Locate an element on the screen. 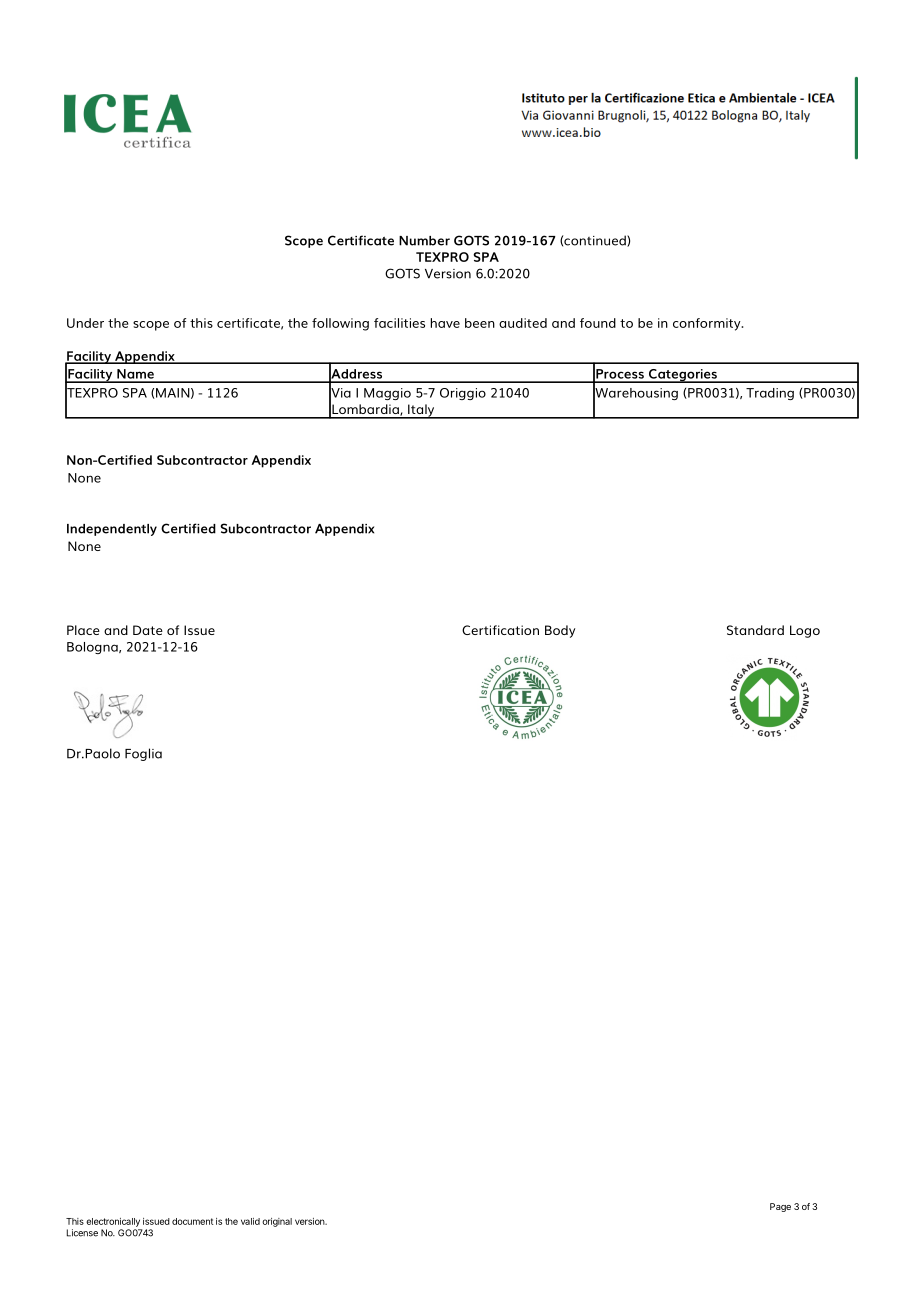 This screenshot has height=1308, width=924. document is located at coordinates (193, 1221).
